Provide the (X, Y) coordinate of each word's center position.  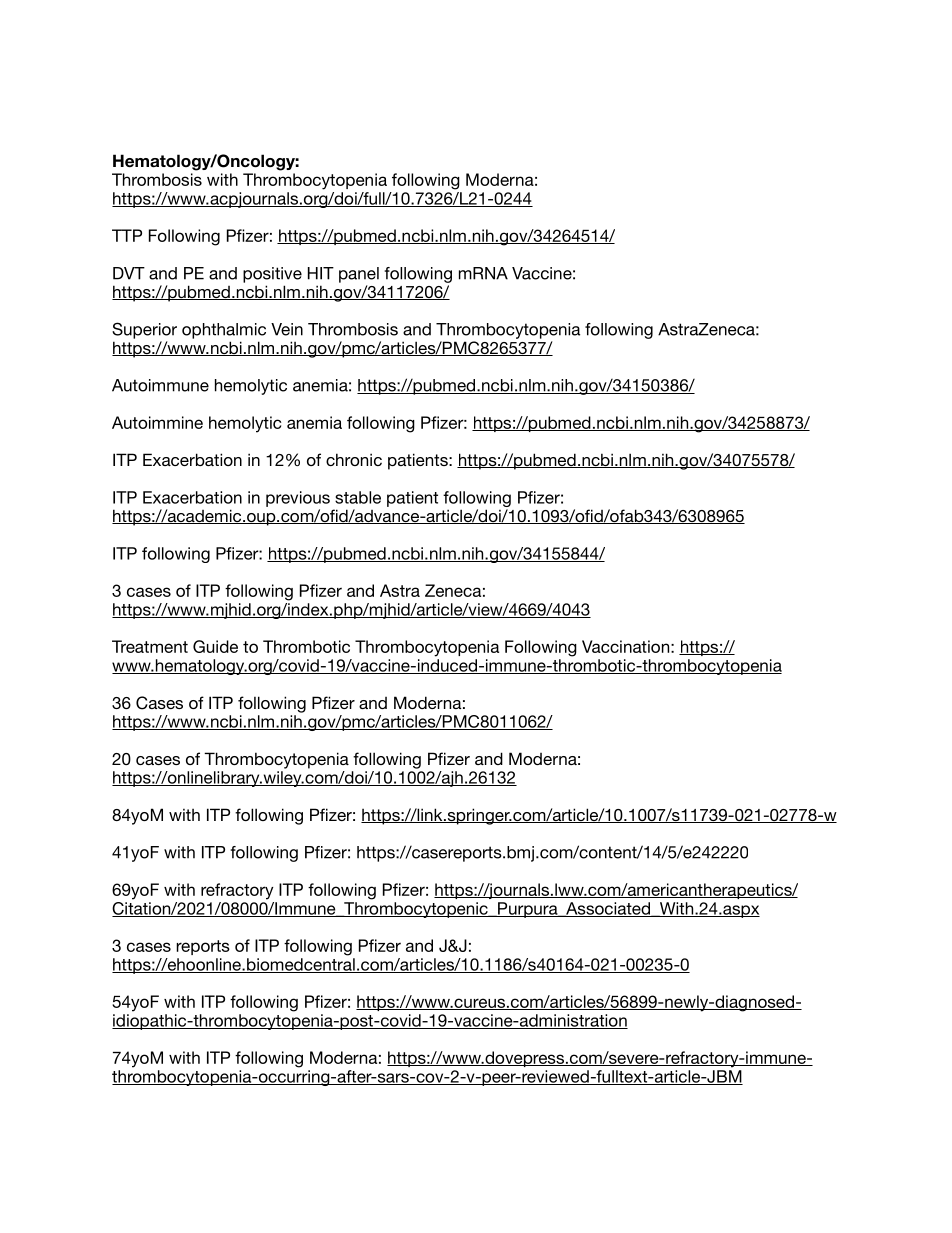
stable (358, 497)
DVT (129, 273)
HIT (321, 273)
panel (359, 275)
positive (272, 275)
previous (298, 499)
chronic (354, 459)
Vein (287, 329)
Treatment (150, 646)
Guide (215, 646)
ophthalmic (224, 331)
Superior (144, 330)
